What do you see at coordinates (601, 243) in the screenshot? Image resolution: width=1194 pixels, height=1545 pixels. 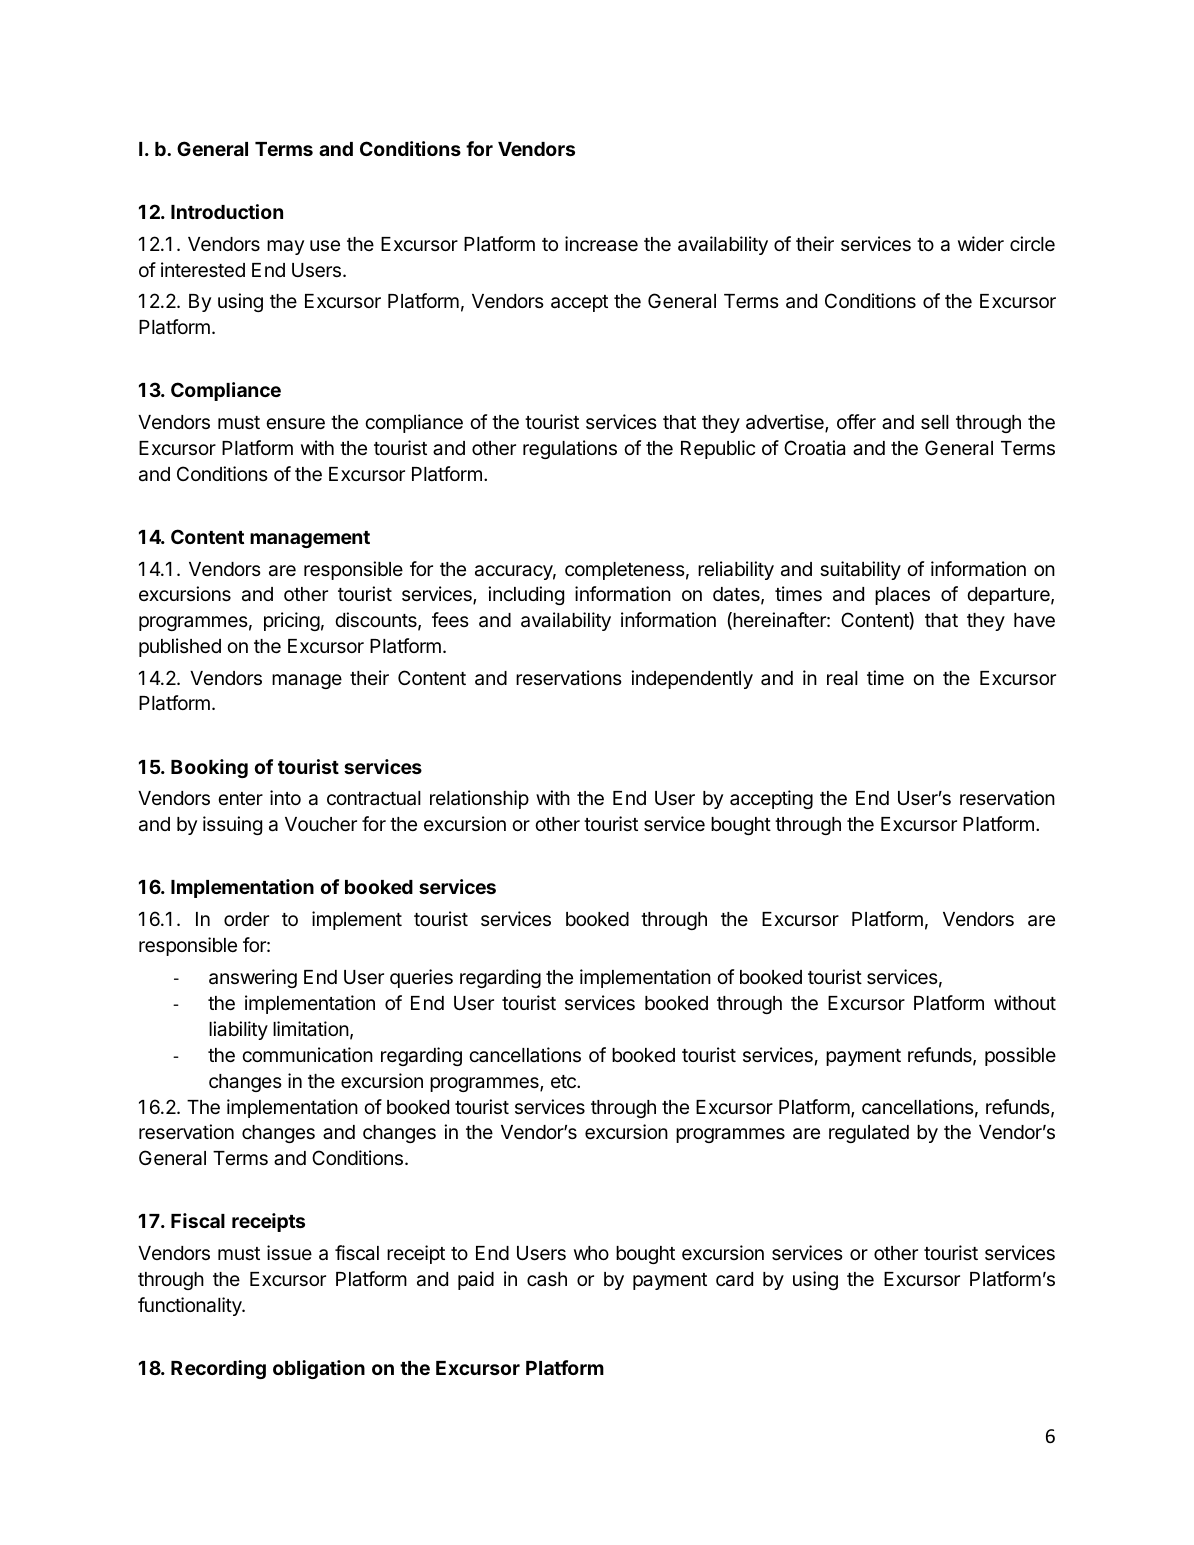 I see `increase` at bounding box center [601, 243].
